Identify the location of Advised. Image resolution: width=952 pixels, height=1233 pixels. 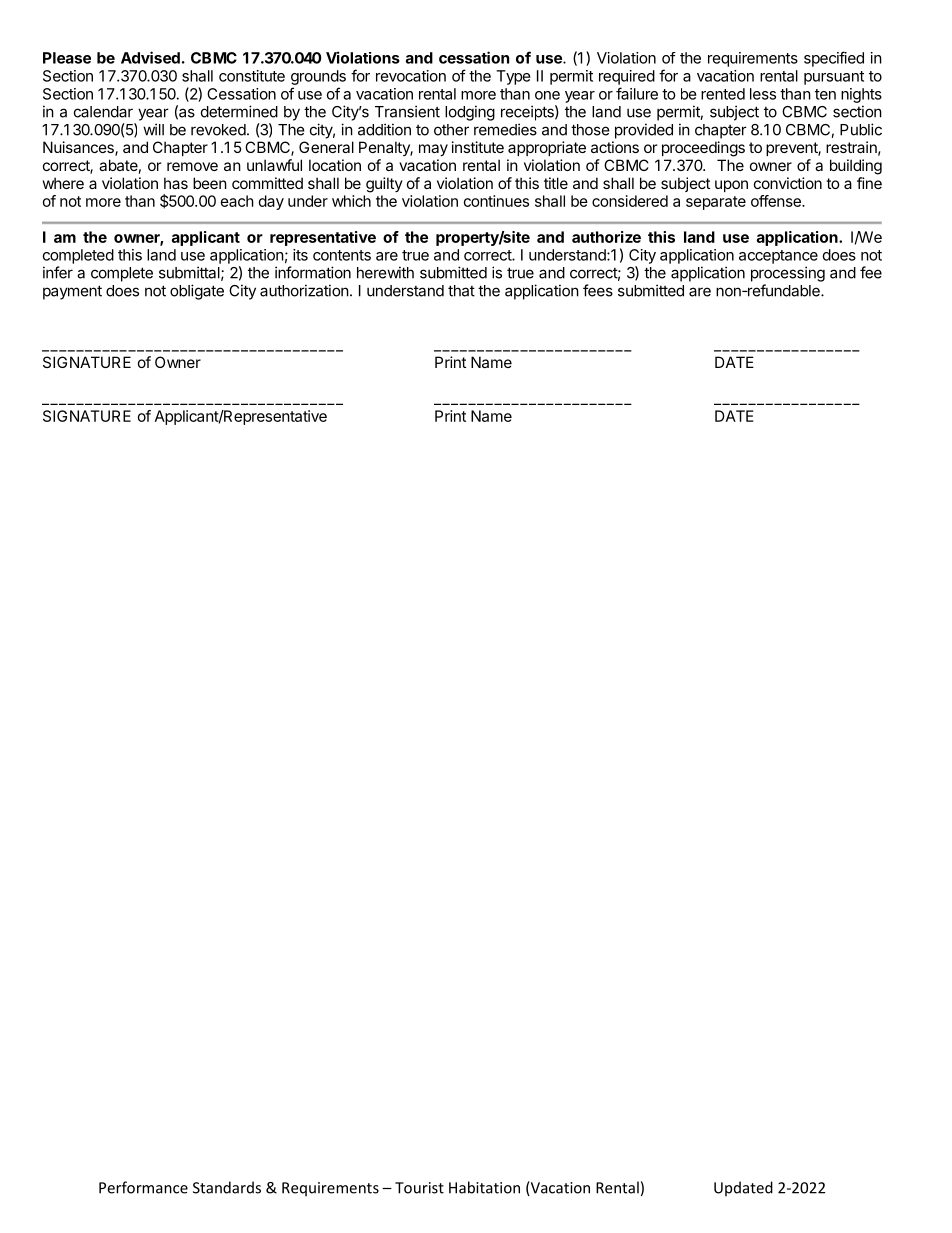
(150, 57).
